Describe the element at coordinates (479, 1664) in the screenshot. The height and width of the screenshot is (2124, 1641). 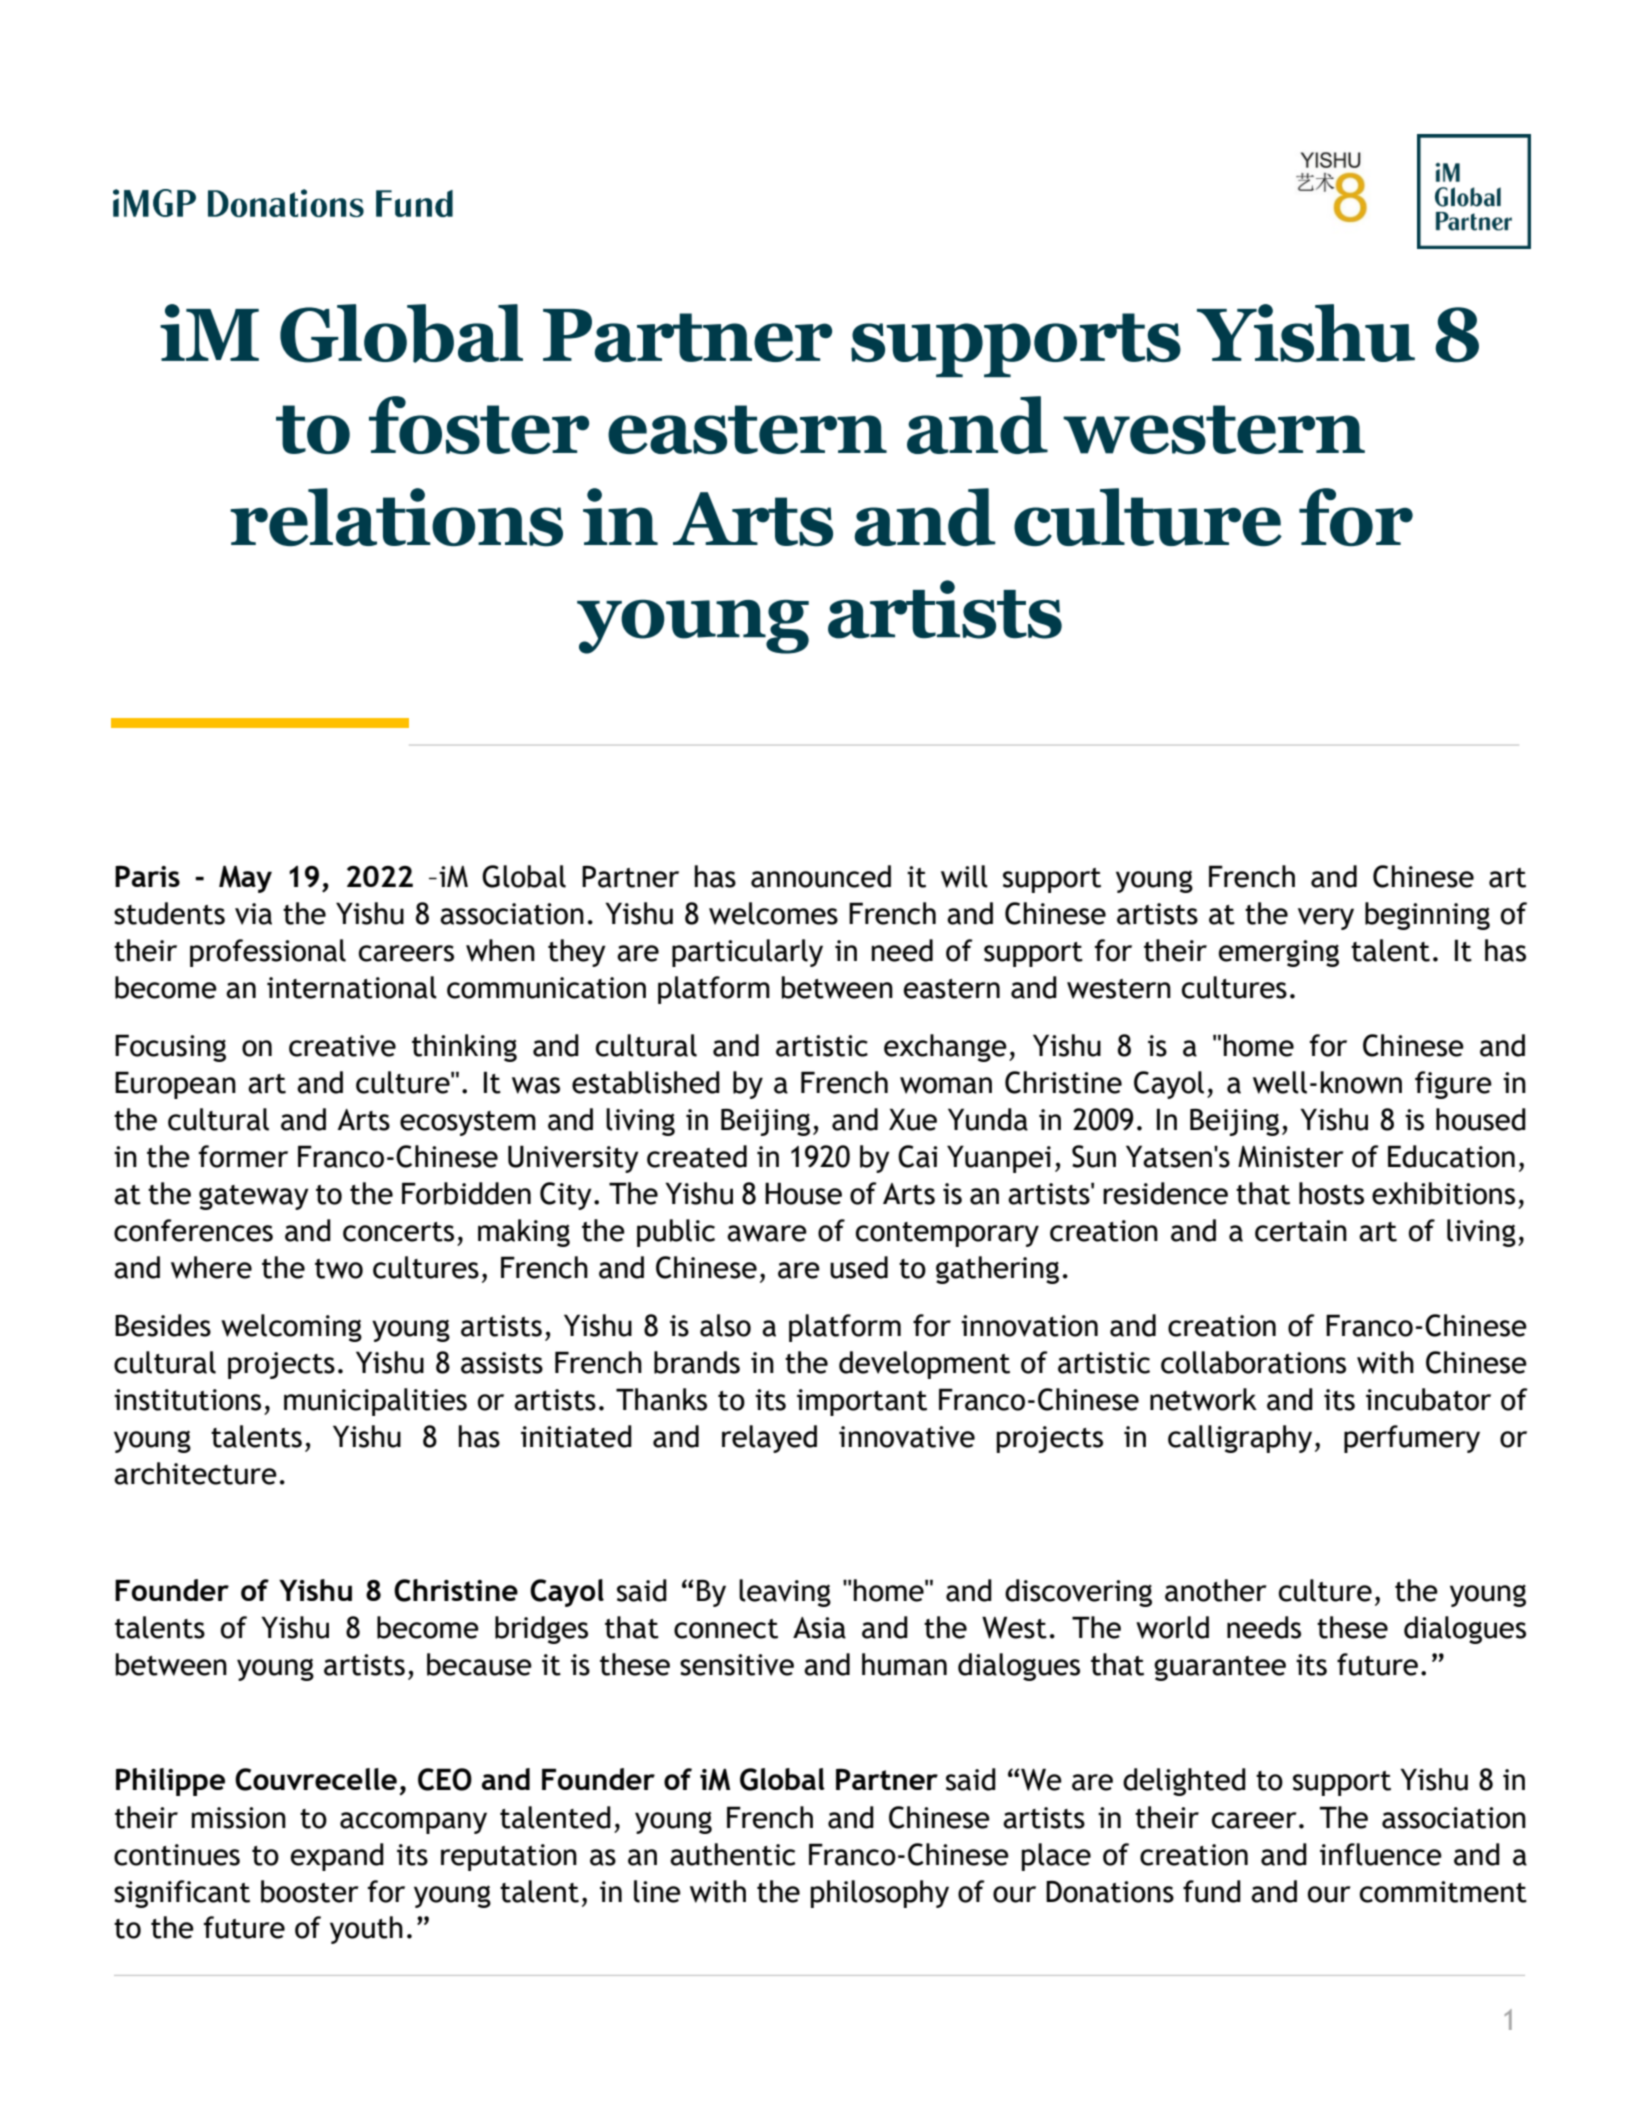
I see `because` at that location.
